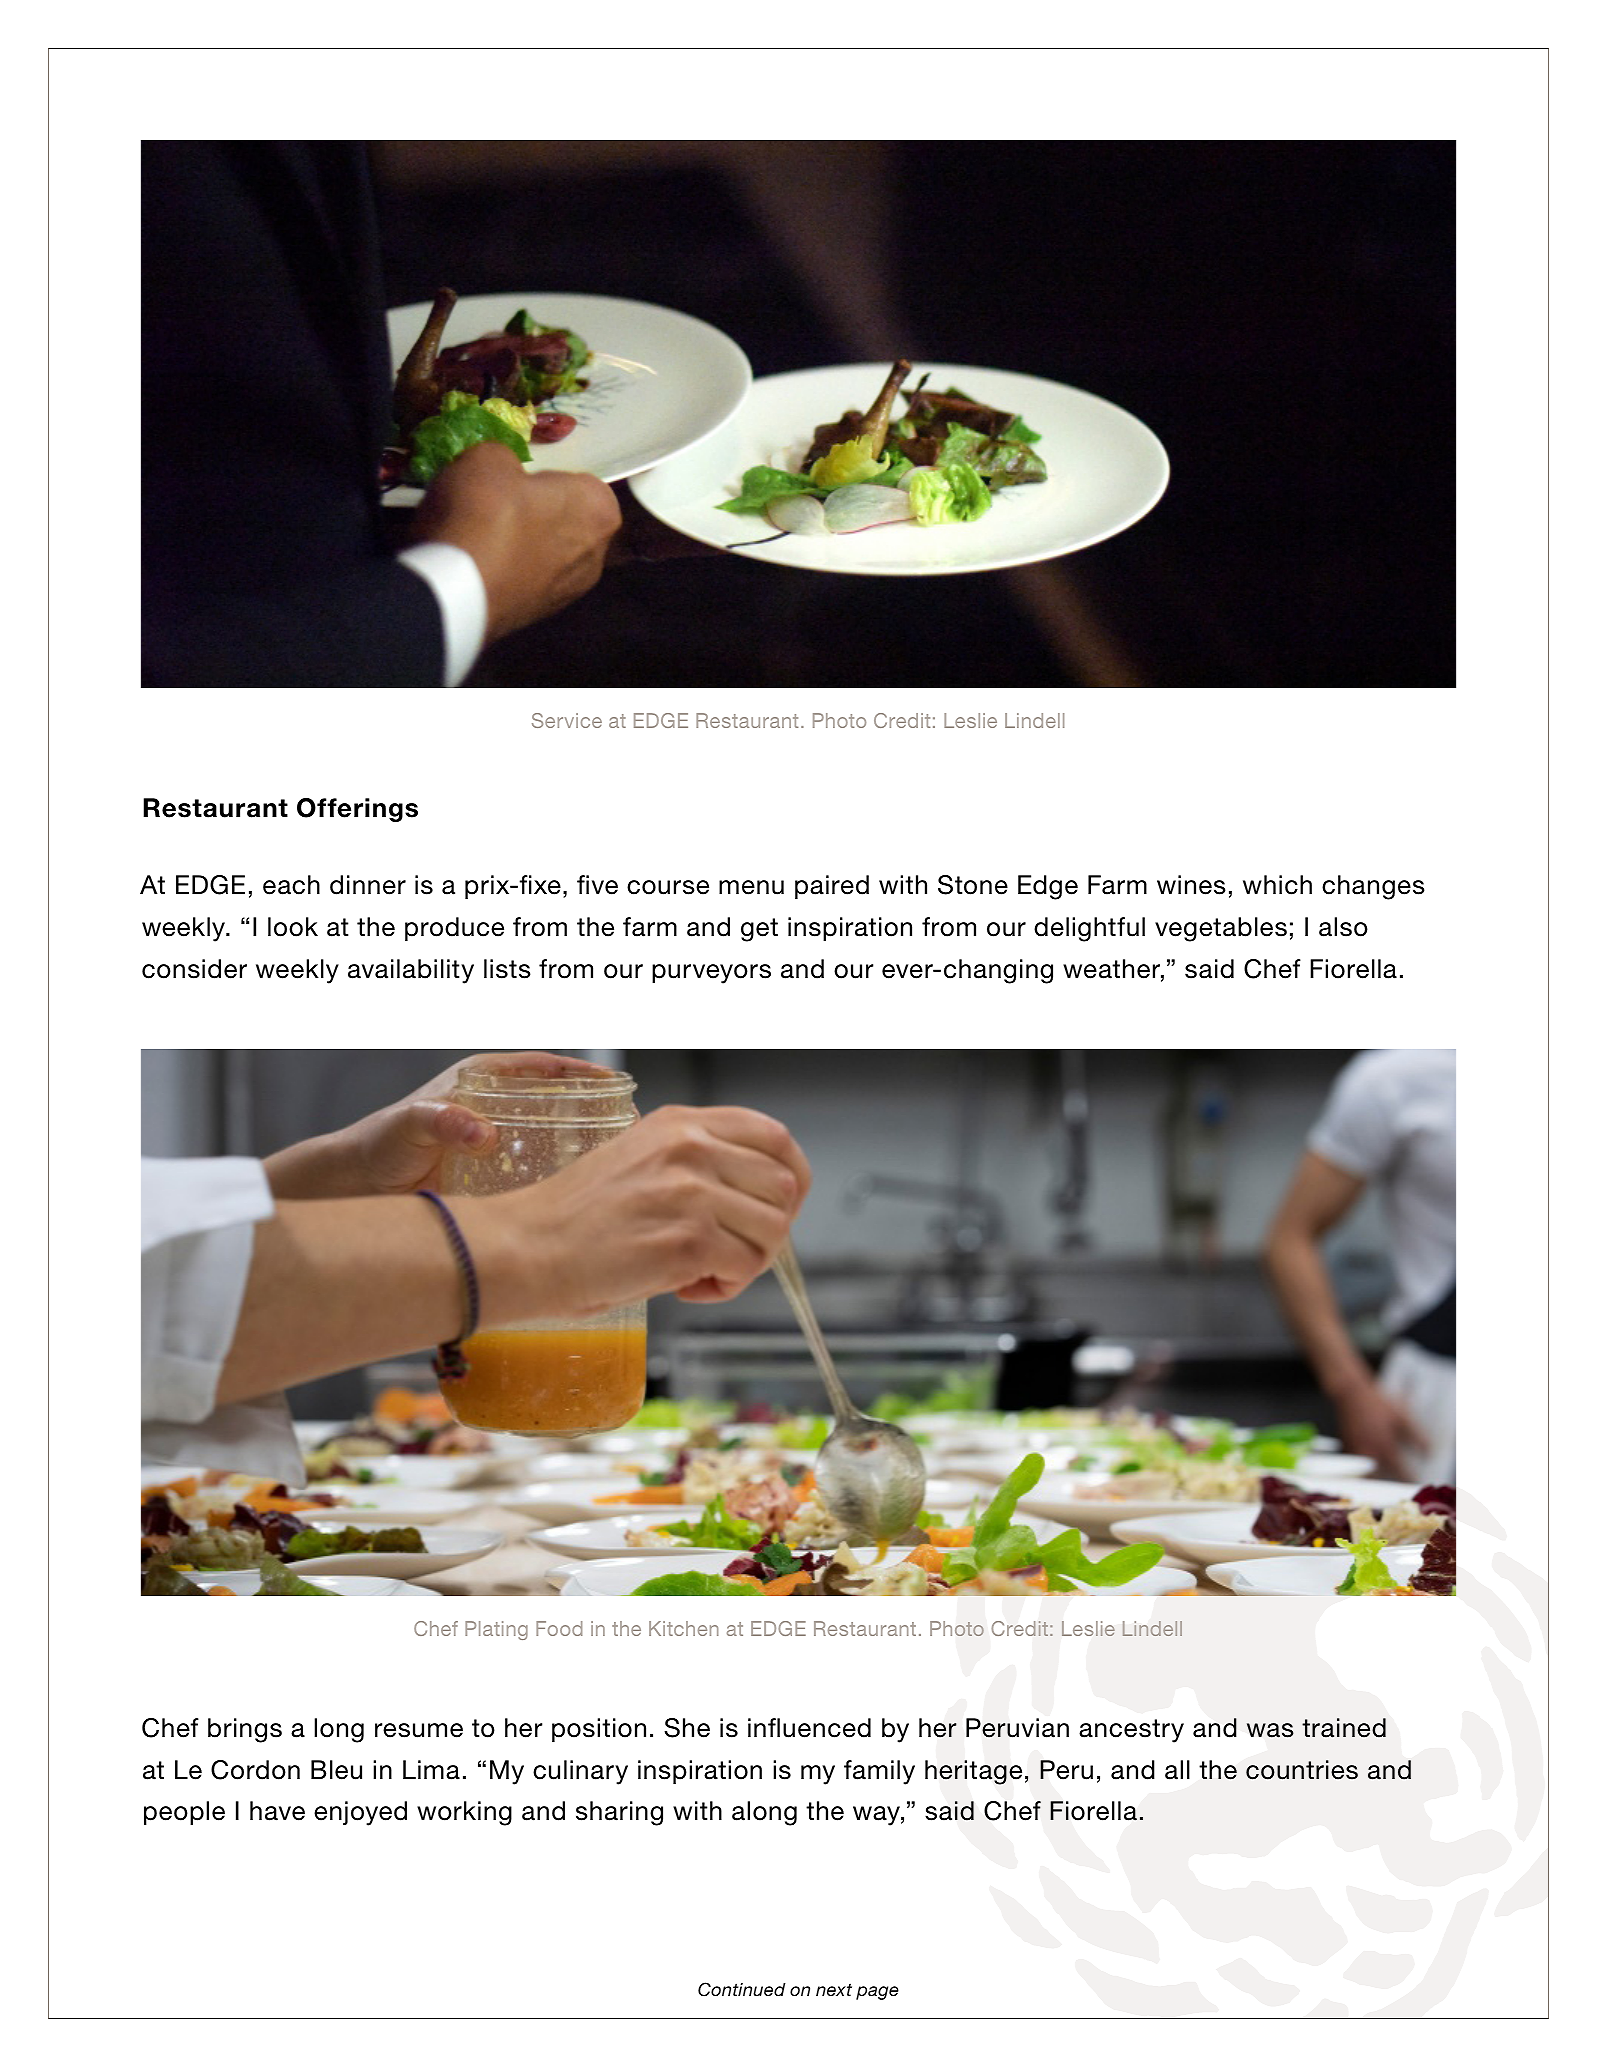 This page has width=1597, height=2067. Describe the element at coordinates (1191, 885) in the page. I see `wines` at that location.
